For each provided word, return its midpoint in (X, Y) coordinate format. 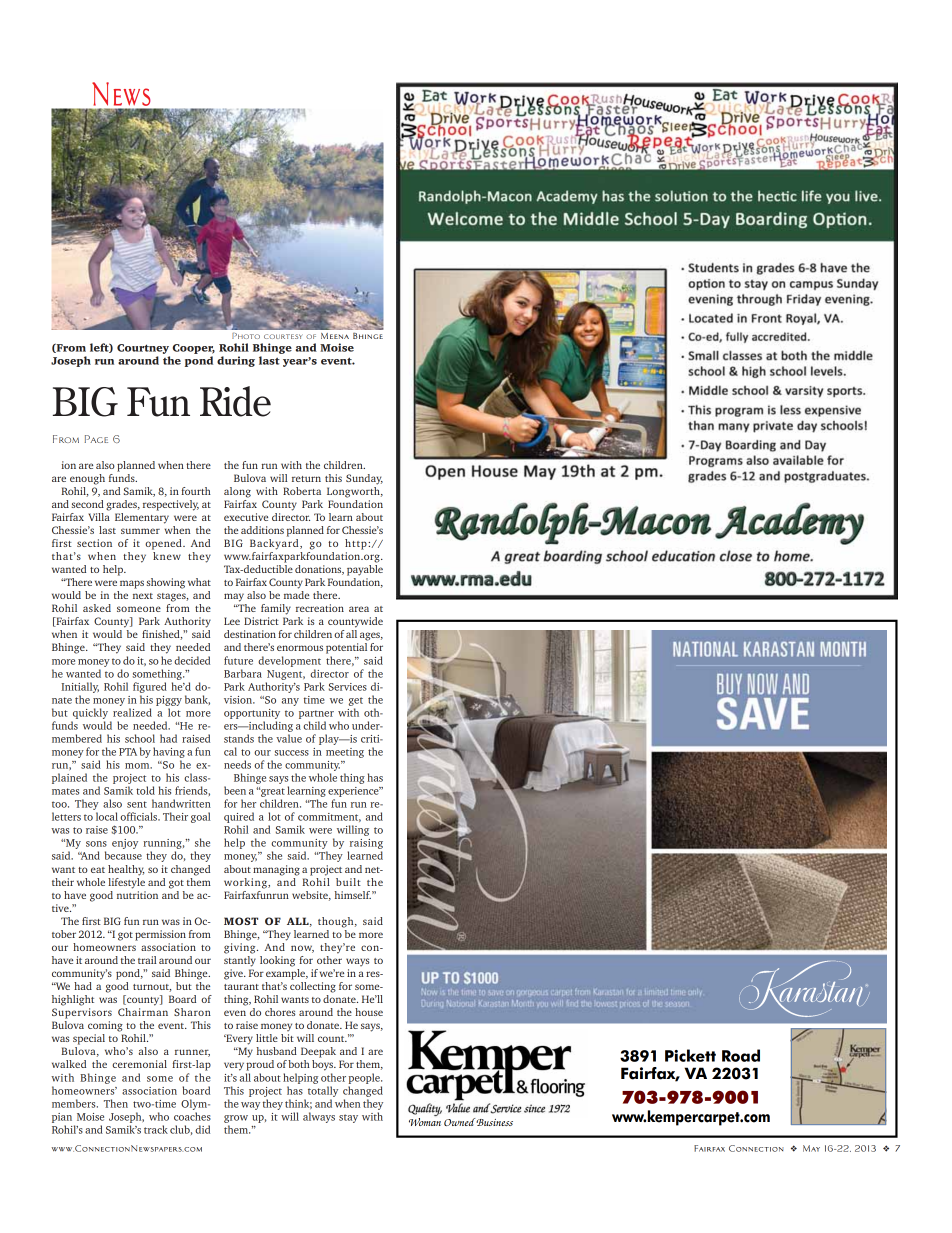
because (123, 855)
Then (116, 1103)
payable (365, 570)
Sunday (364, 479)
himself (353, 895)
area (359, 609)
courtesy (283, 336)
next (143, 596)
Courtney (143, 349)
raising (365, 845)
